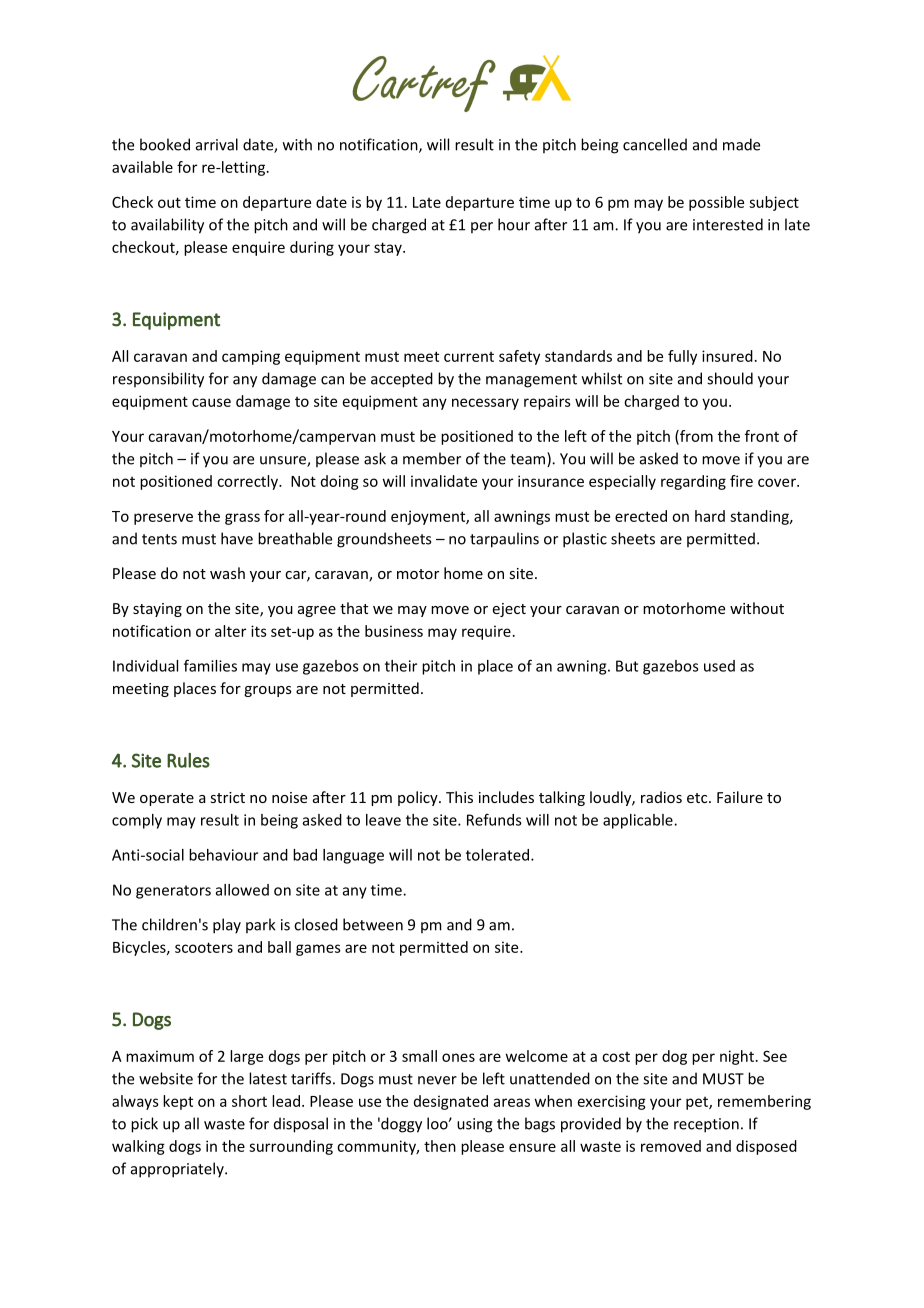 The height and width of the screenshot is (1308, 924). I want to click on This, so click(459, 797).
